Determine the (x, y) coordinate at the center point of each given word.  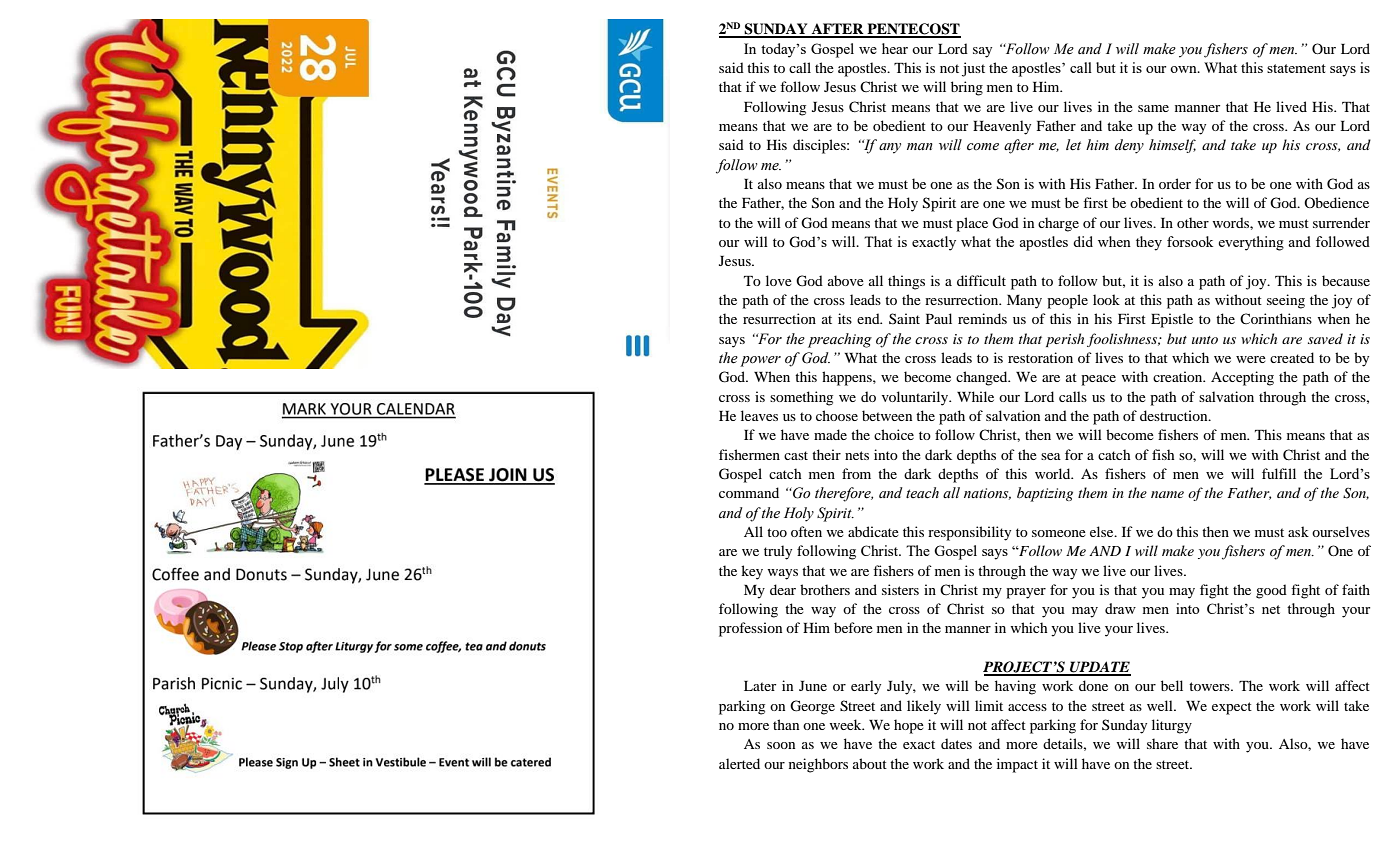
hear (895, 48)
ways (783, 574)
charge (1058, 224)
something (801, 398)
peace (1098, 380)
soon (781, 745)
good (1271, 591)
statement (1296, 68)
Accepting (1242, 378)
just (973, 69)
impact (1017, 765)
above (846, 280)
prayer (1026, 593)
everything (1251, 243)
